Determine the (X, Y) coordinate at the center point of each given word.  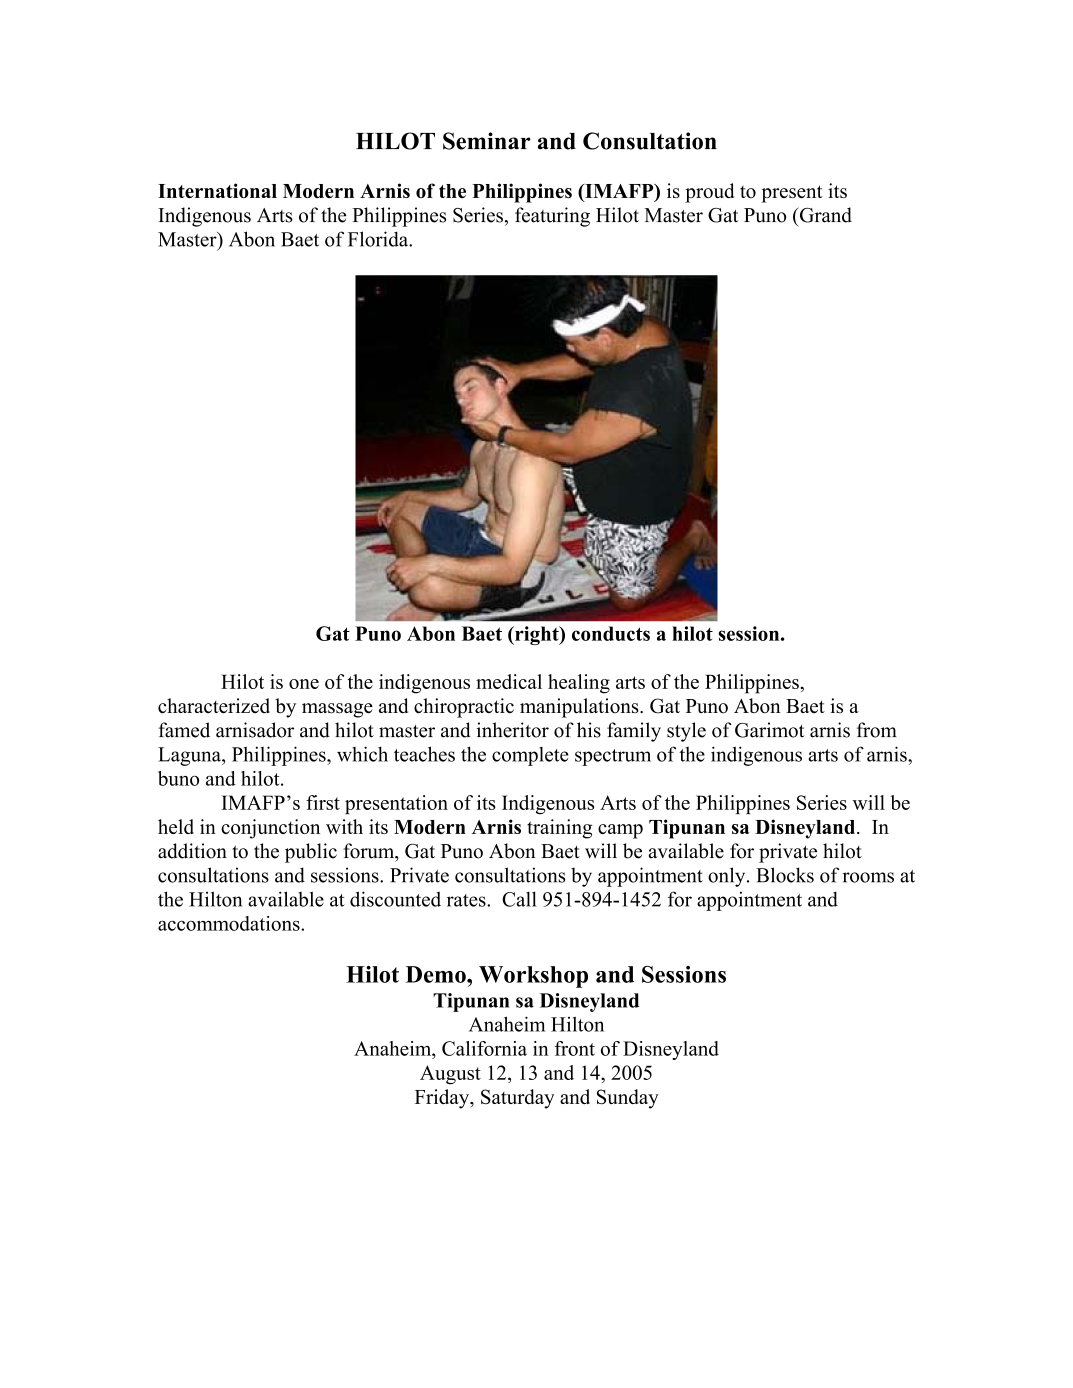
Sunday (628, 1099)
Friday (443, 1099)
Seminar (487, 141)
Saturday (518, 1099)
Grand (824, 215)
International (217, 190)
